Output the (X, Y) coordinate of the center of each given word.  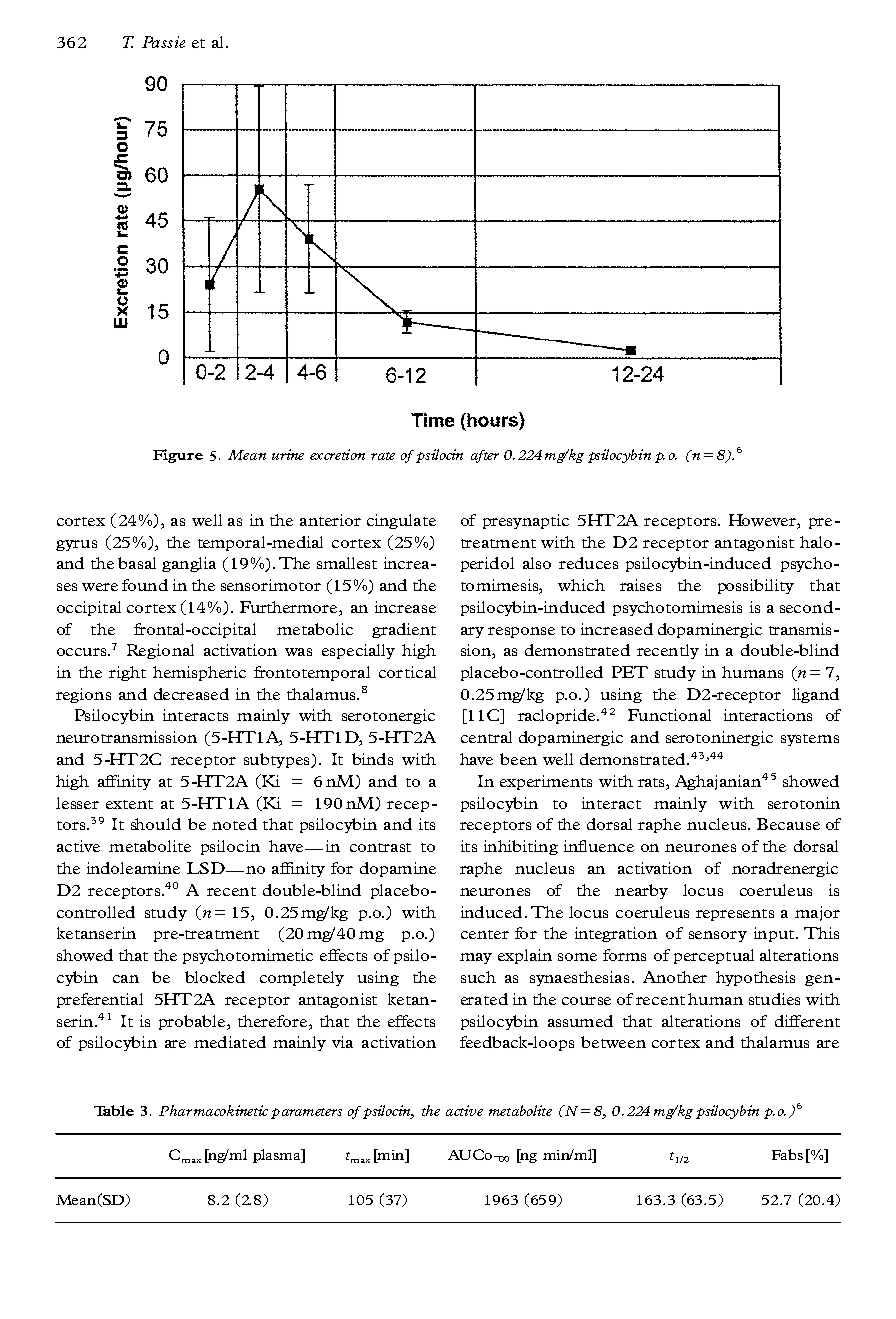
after (485, 456)
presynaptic (526, 521)
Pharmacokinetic (213, 1110)
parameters (306, 1113)
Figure (178, 456)
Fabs (787, 1154)
